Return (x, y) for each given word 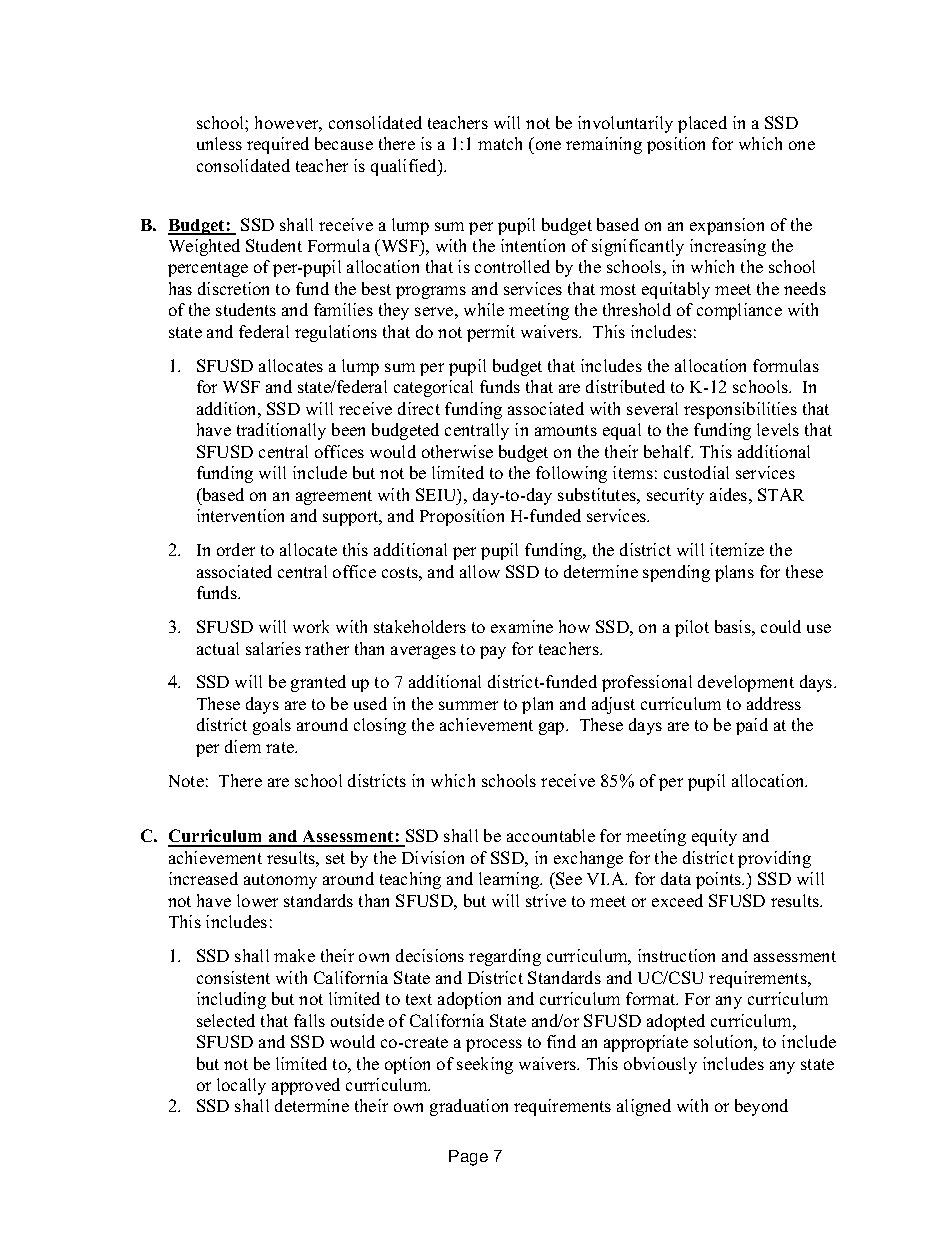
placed (702, 124)
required (278, 145)
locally (241, 1086)
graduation (469, 1107)
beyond (761, 1107)
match (500, 143)
